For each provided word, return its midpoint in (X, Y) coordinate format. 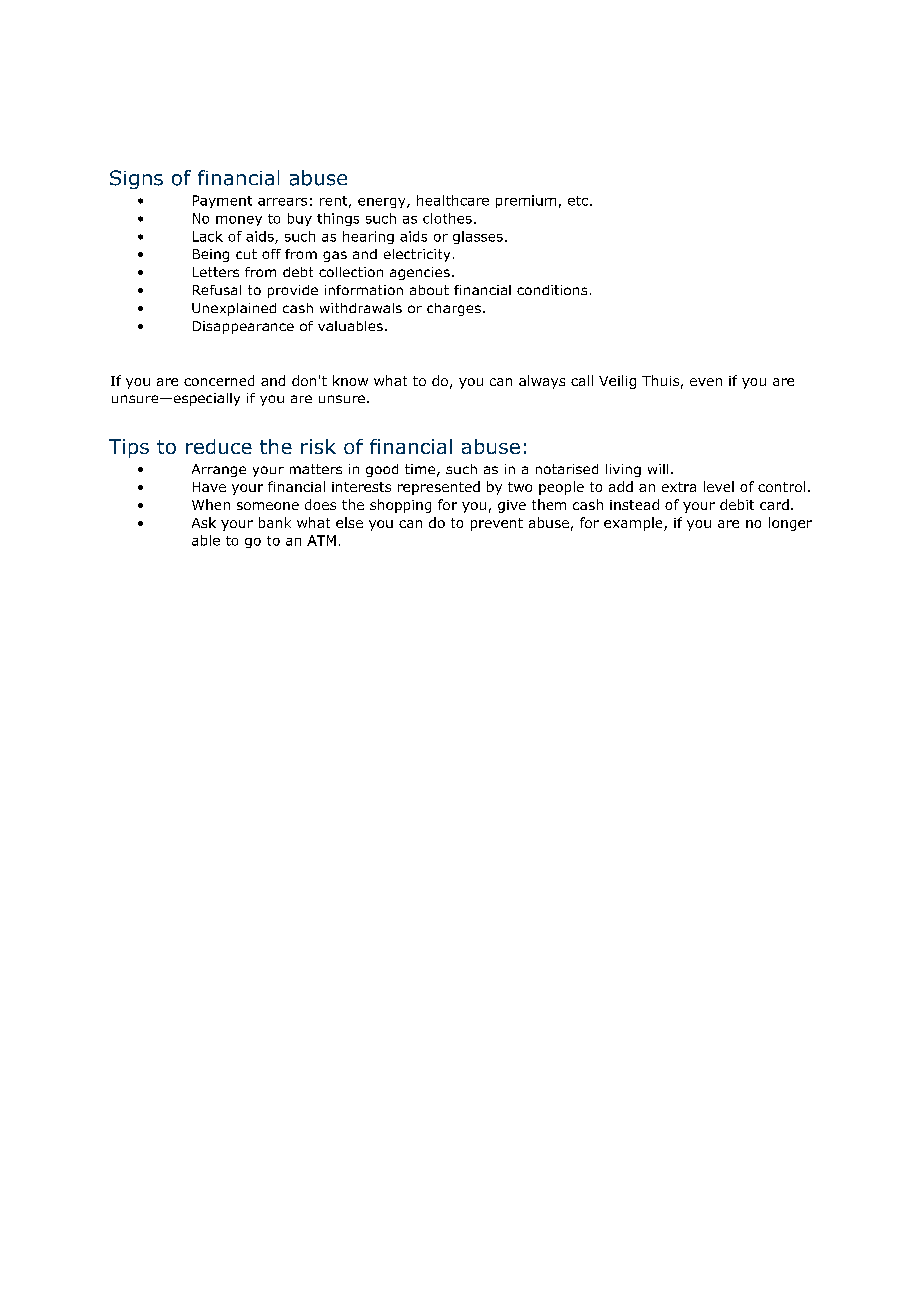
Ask (204, 522)
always (542, 382)
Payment (222, 201)
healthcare (453, 200)
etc (578, 201)
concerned (219, 380)
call (582, 380)
